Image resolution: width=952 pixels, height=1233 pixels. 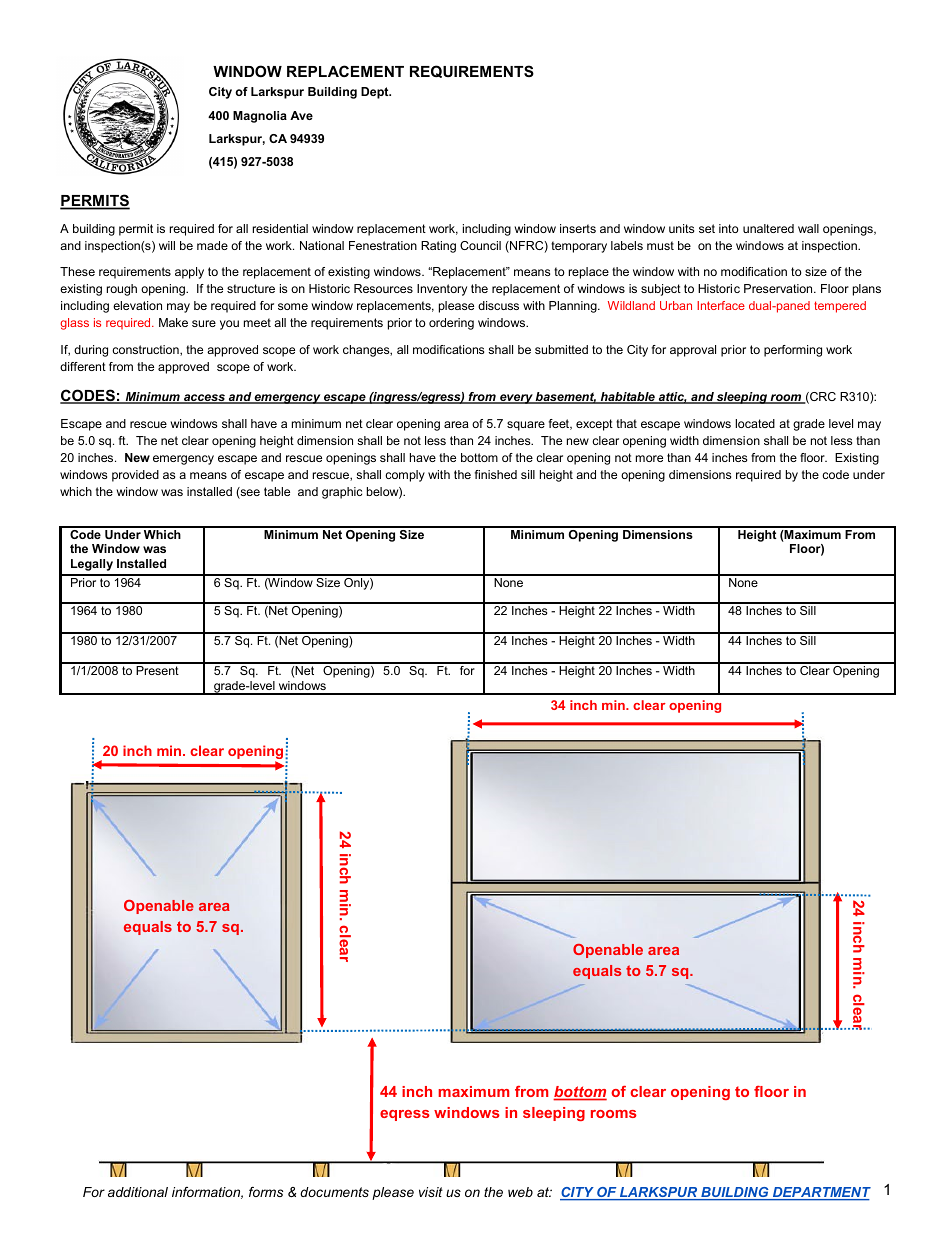 I want to click on finished, so click(x=496, y=474).
